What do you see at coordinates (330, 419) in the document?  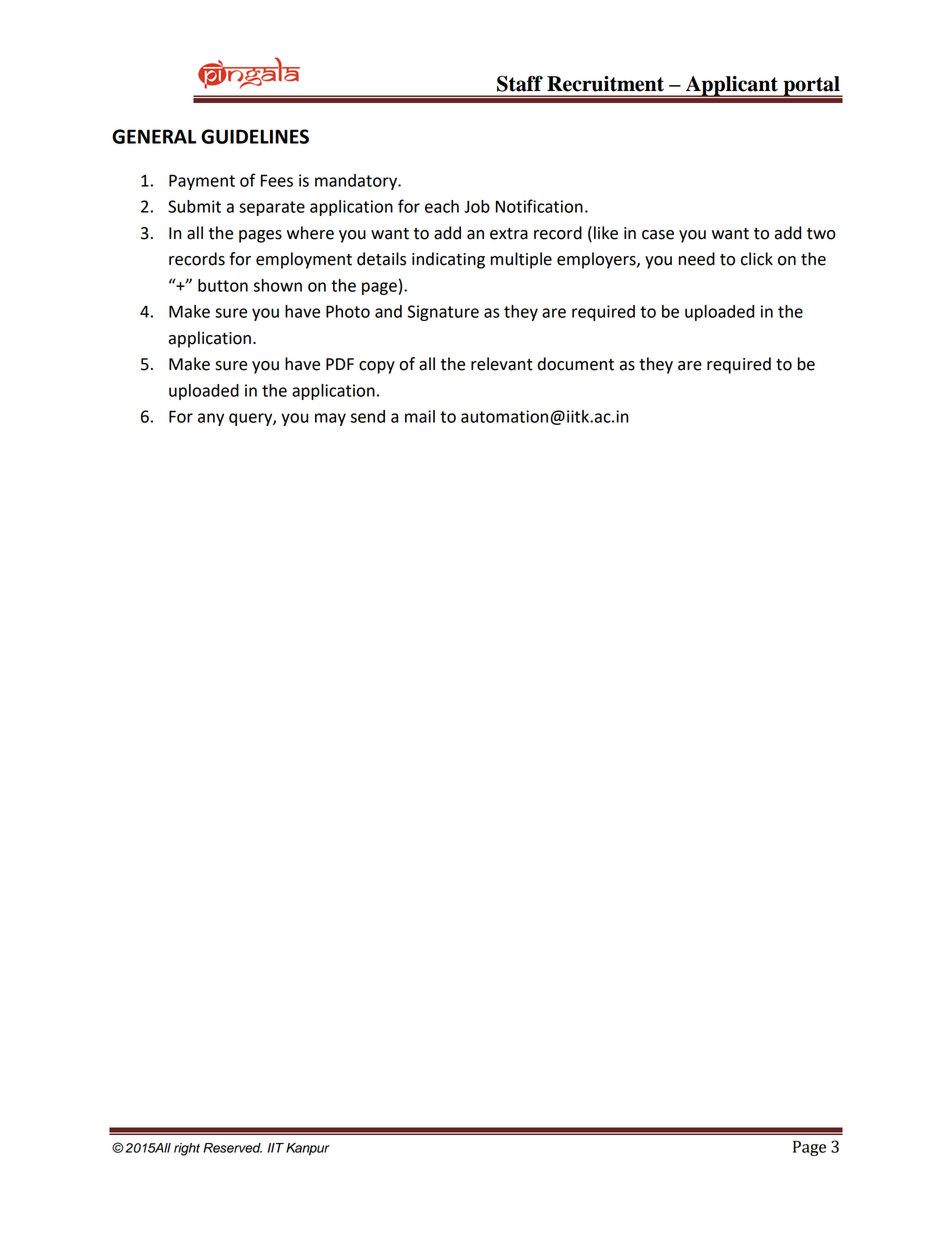 I see `may` at bounding box center [330, 419].
